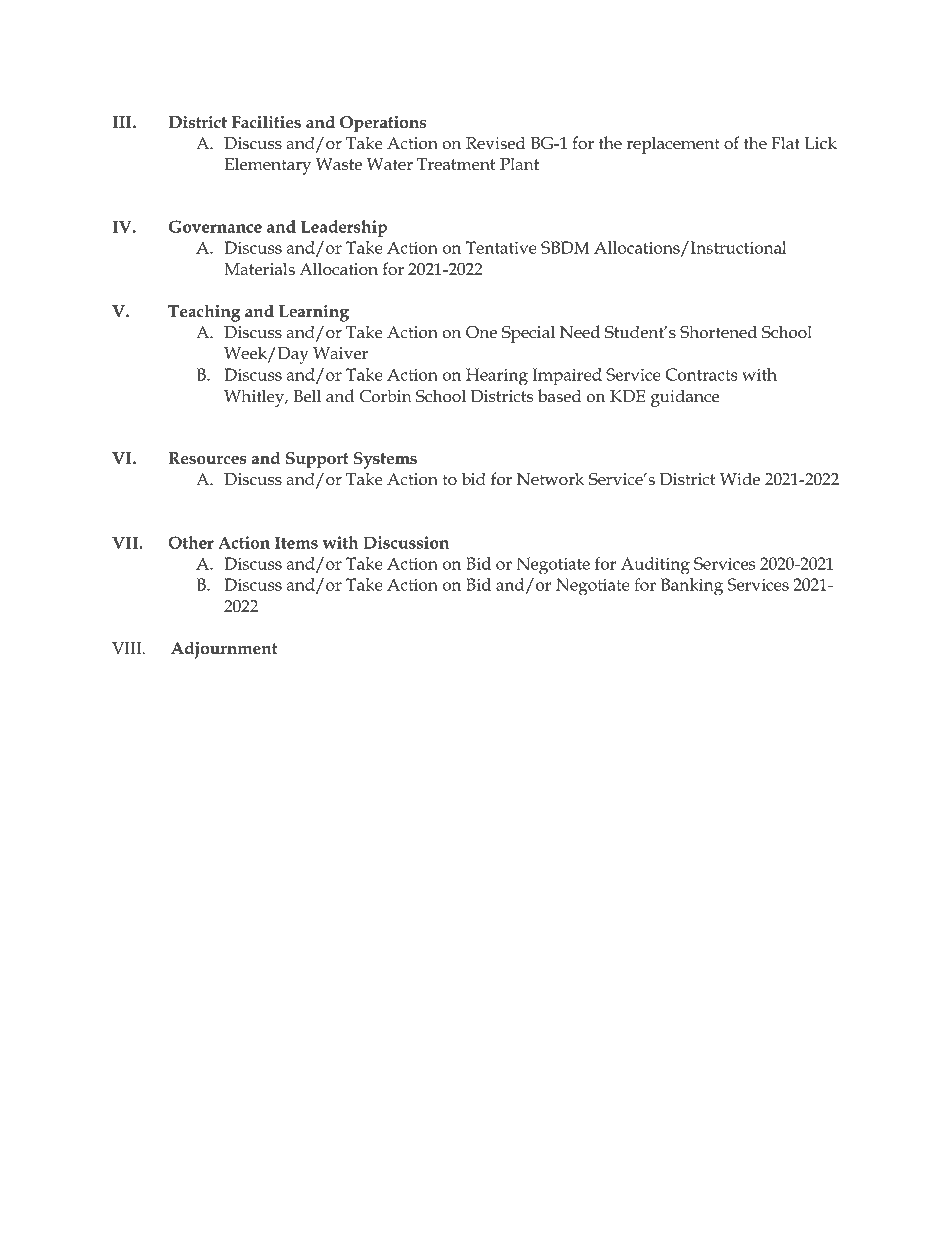 The height and width of the page is (1233, 952). Describe the element at coordinates (785, 143) in the page. I see `Flat` at that location.
